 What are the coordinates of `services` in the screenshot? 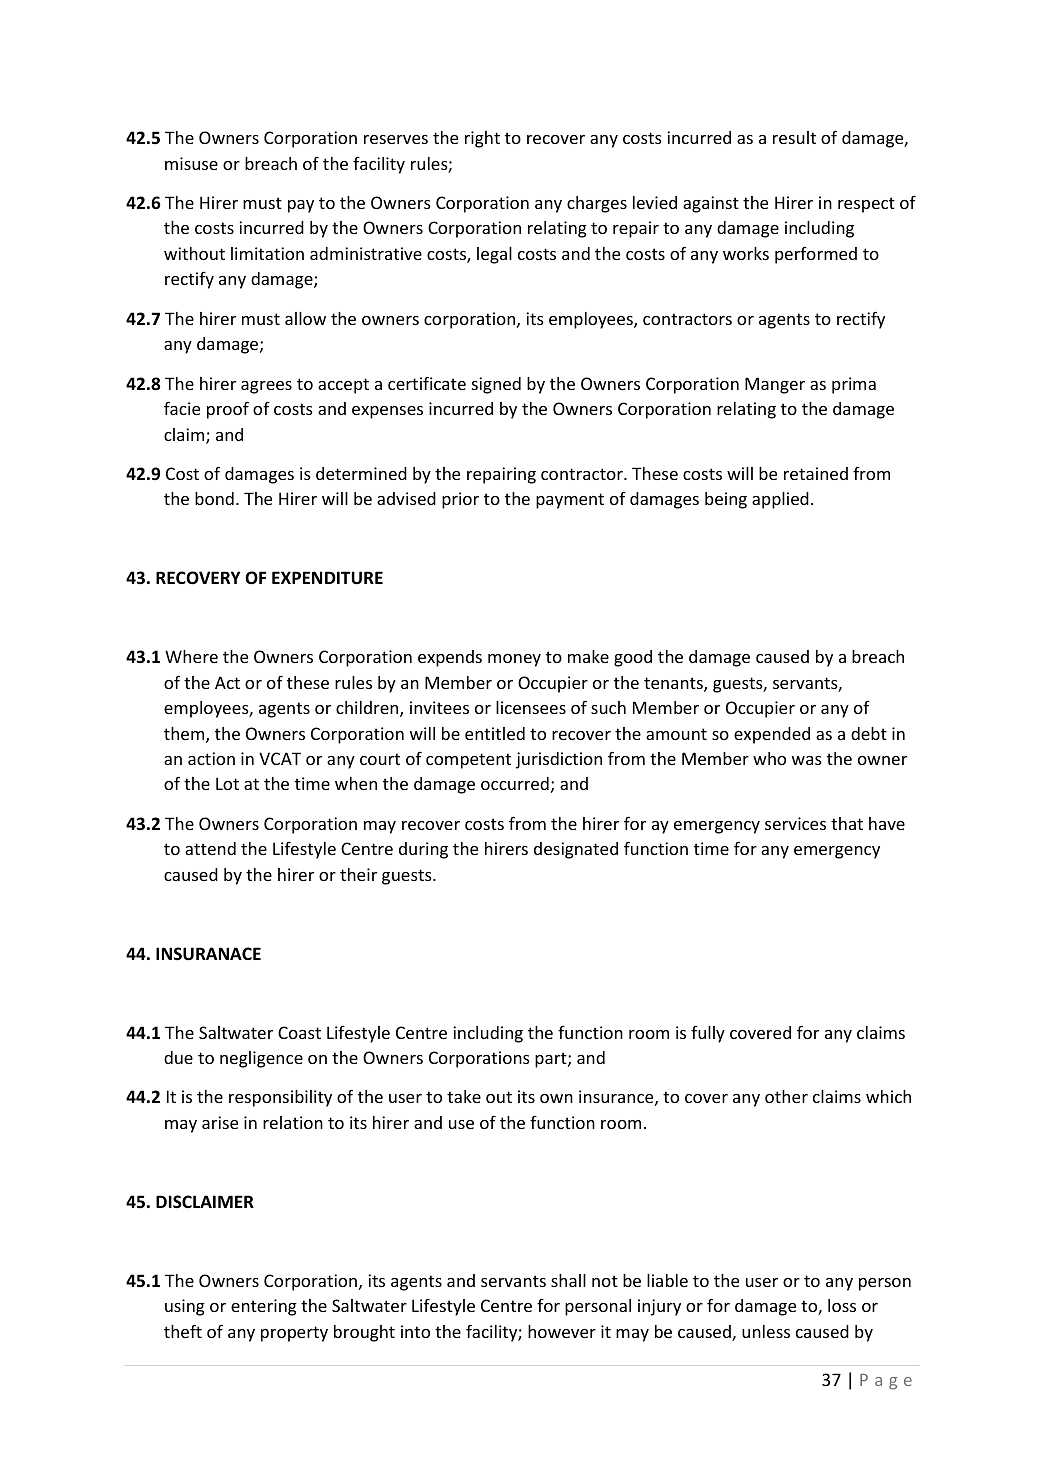 It's located at (795, 823).
